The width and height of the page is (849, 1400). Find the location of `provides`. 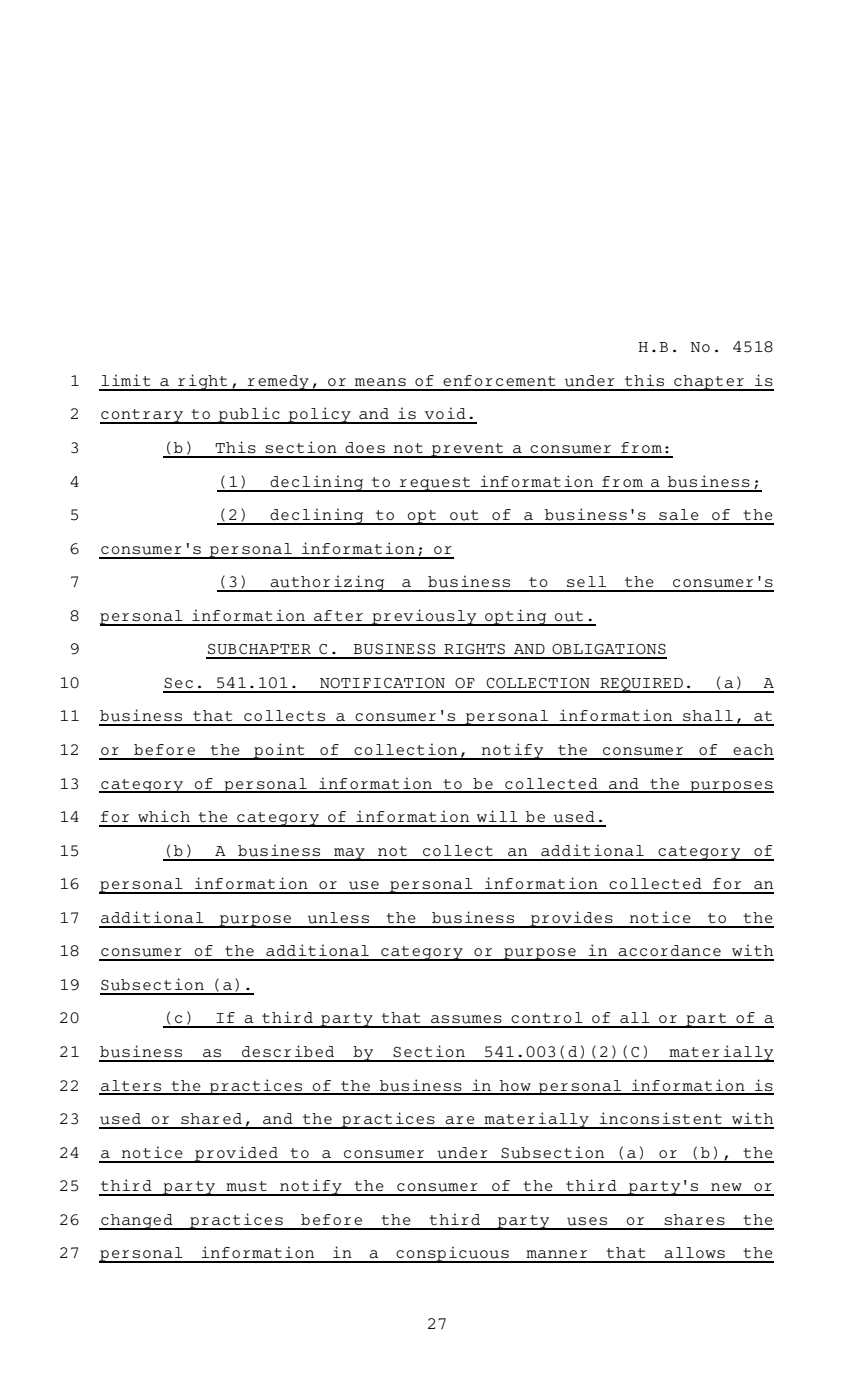

provides is located at coordinates (571, 919).
